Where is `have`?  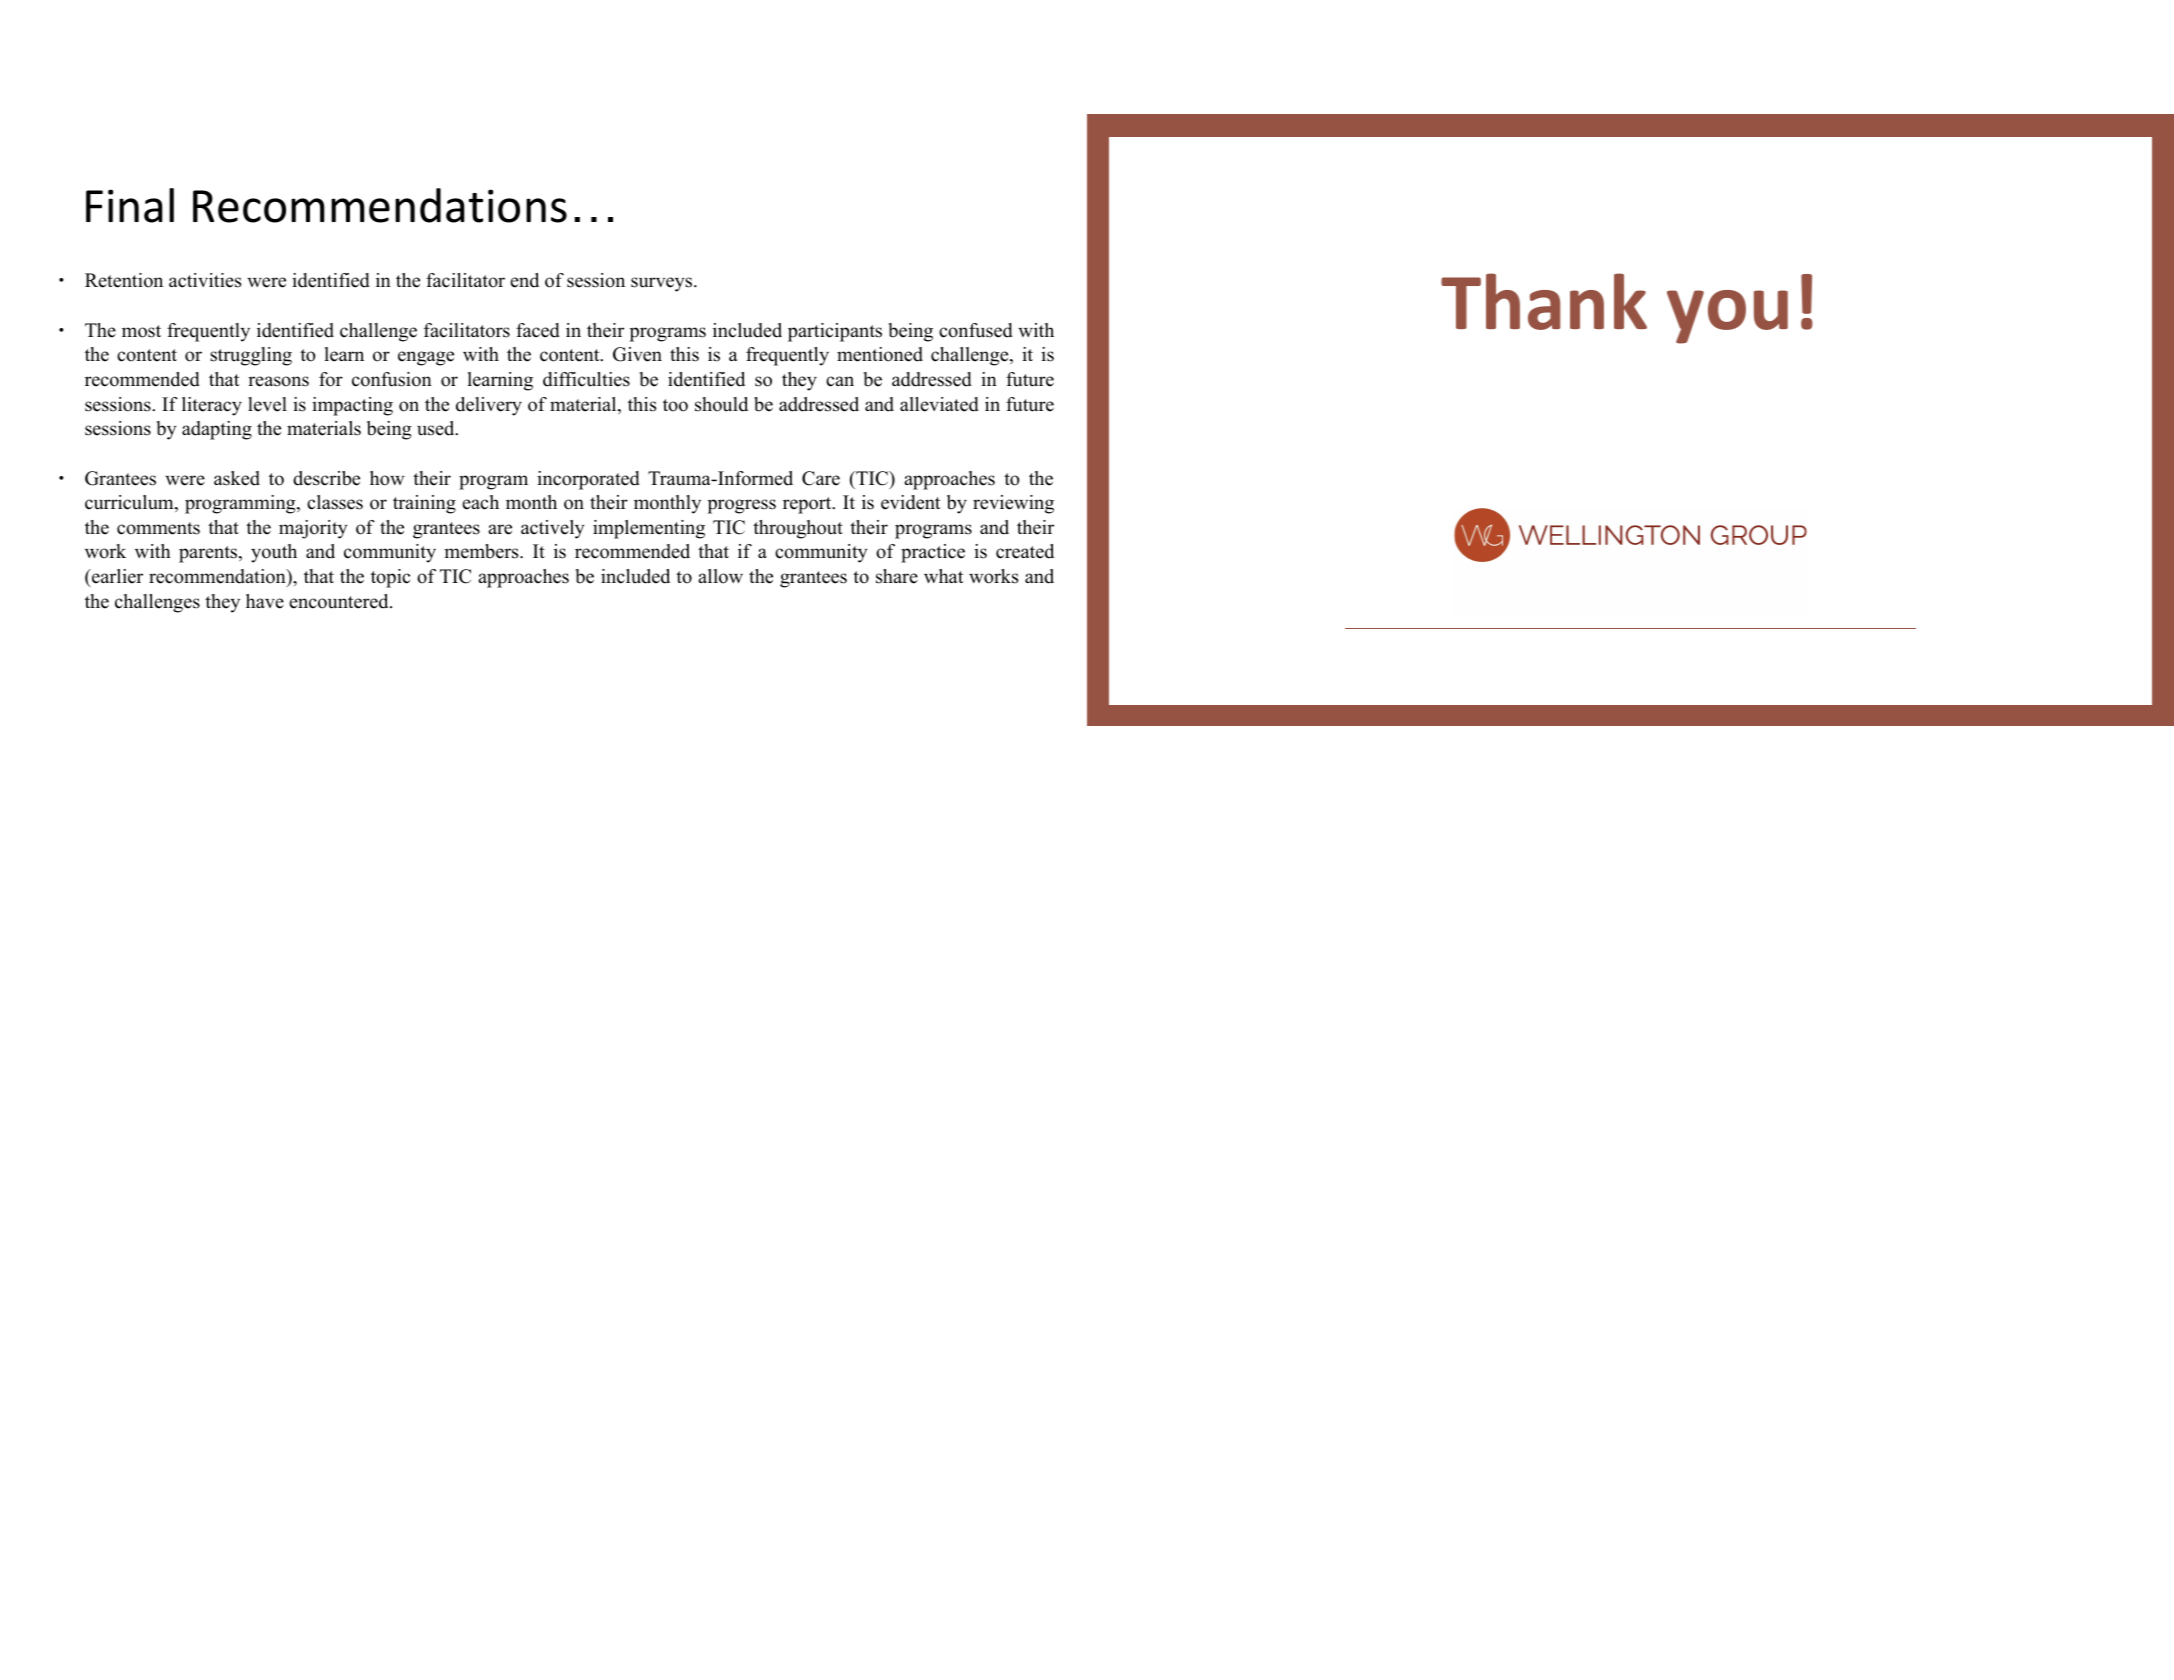
have is located at coordinates (265, 601).
